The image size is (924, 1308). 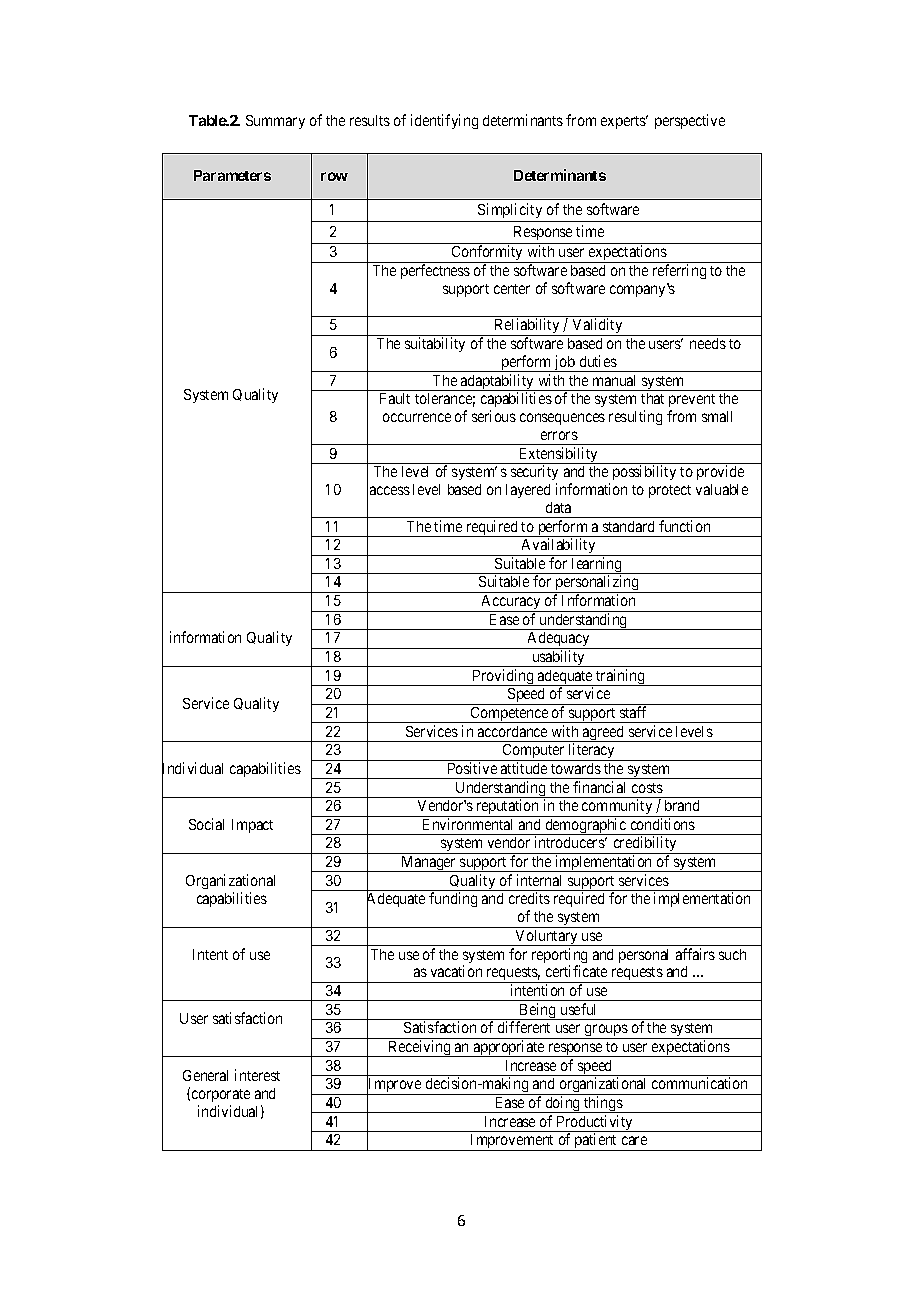 What do you see at coordinates (453, 899) in the page?
I see `funding` at bounding box center [453, 899].
